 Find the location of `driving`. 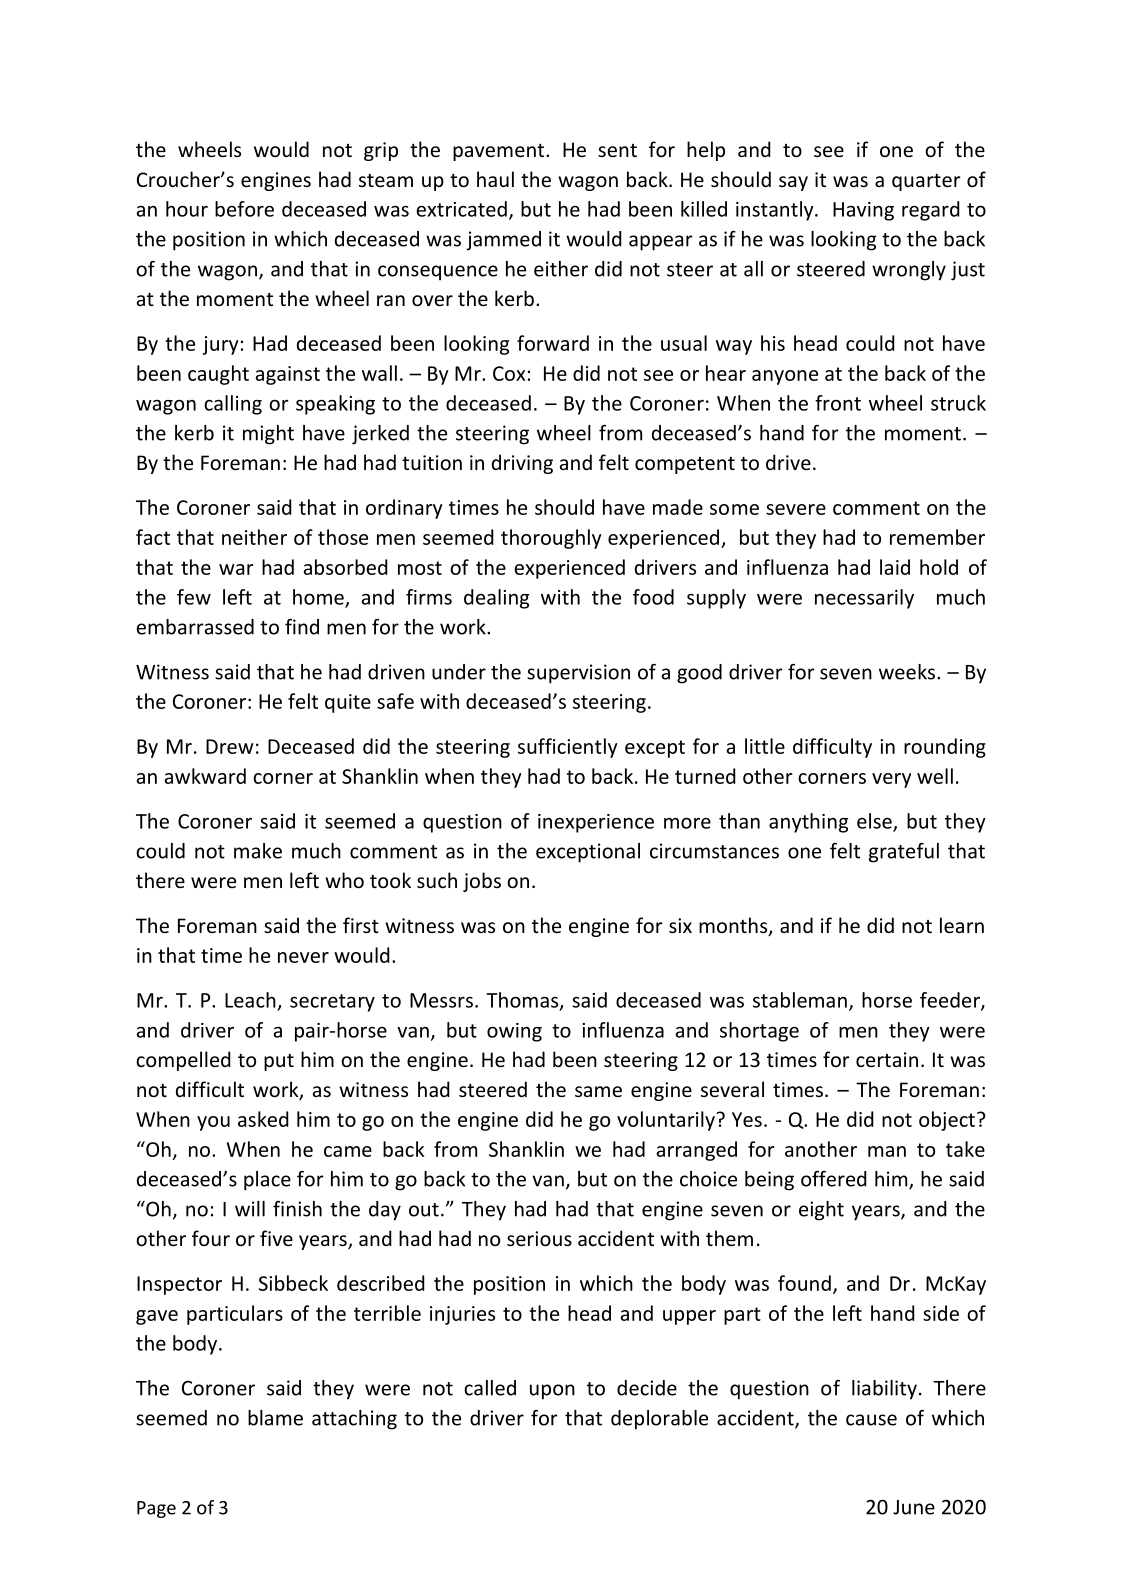

driving is located at coordinates (522, 464).
